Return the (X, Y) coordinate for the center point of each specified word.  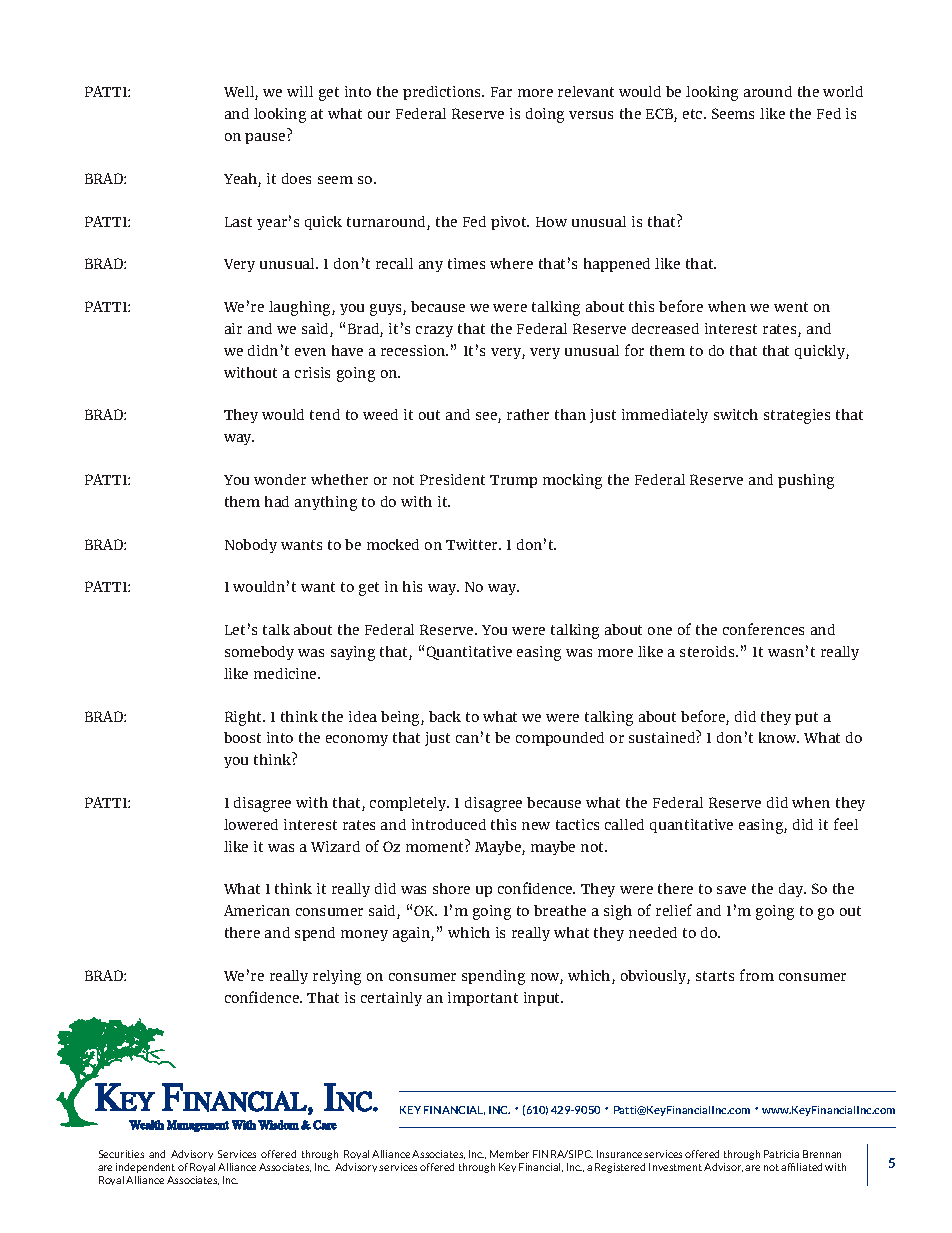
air (233, 328)
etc (694, 114)
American (257, 910)
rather (528, 414)
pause (265, 138)
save (731, 890)
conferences (763, 629)
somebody (259, 653)
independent (145, 1168)
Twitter (473, 544)
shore (451, 888)
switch (736, 414)
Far (501, 92)
